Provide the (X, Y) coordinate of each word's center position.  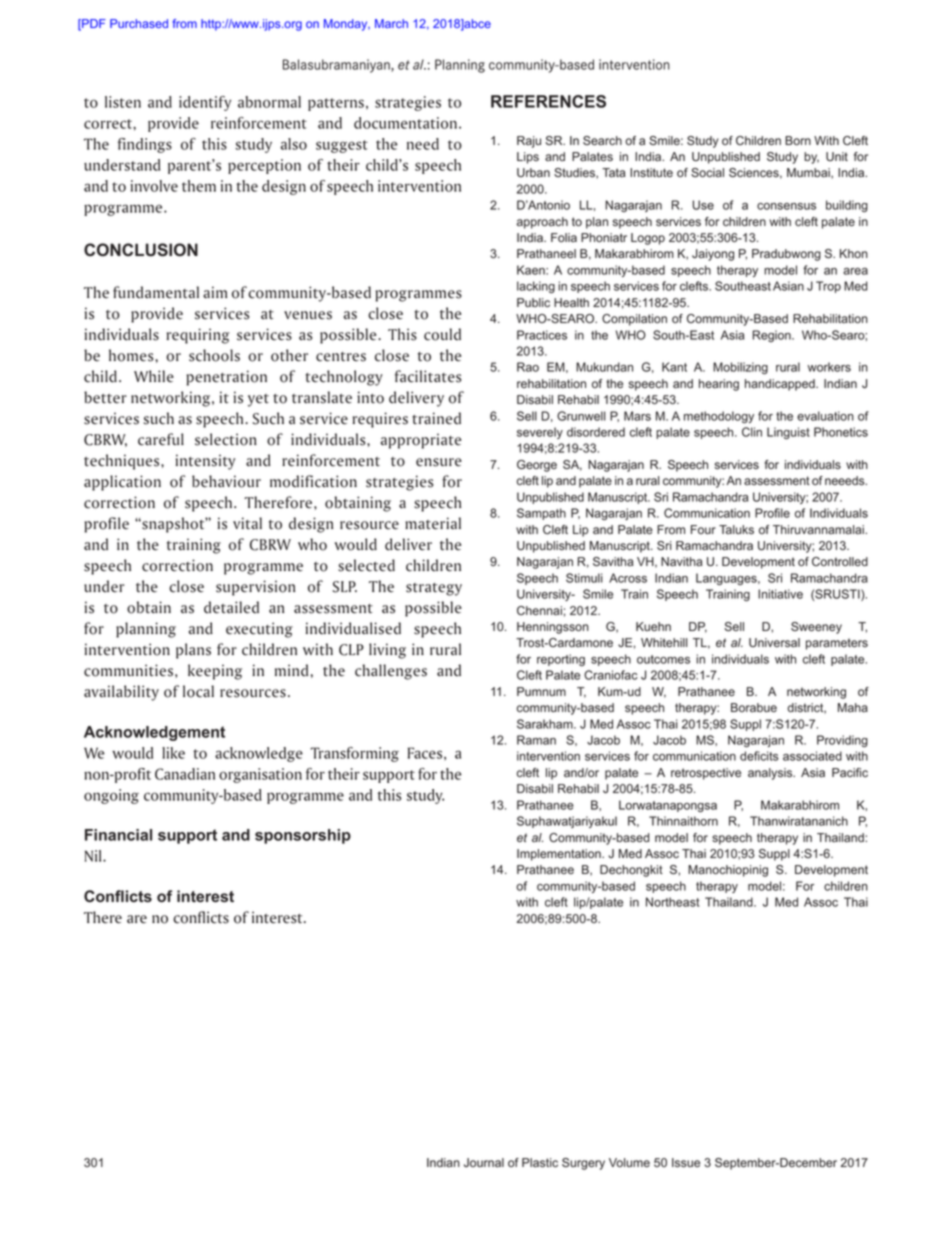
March (391, 23)
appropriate (421, 441)
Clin (752, 432)
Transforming (354, 754)
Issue (686, 1163)
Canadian (185, 774)
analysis (771, 774)
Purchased (139, 23)
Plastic (540, 1163)
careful (161, 439)
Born (798, 140)
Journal (484, 1163)
